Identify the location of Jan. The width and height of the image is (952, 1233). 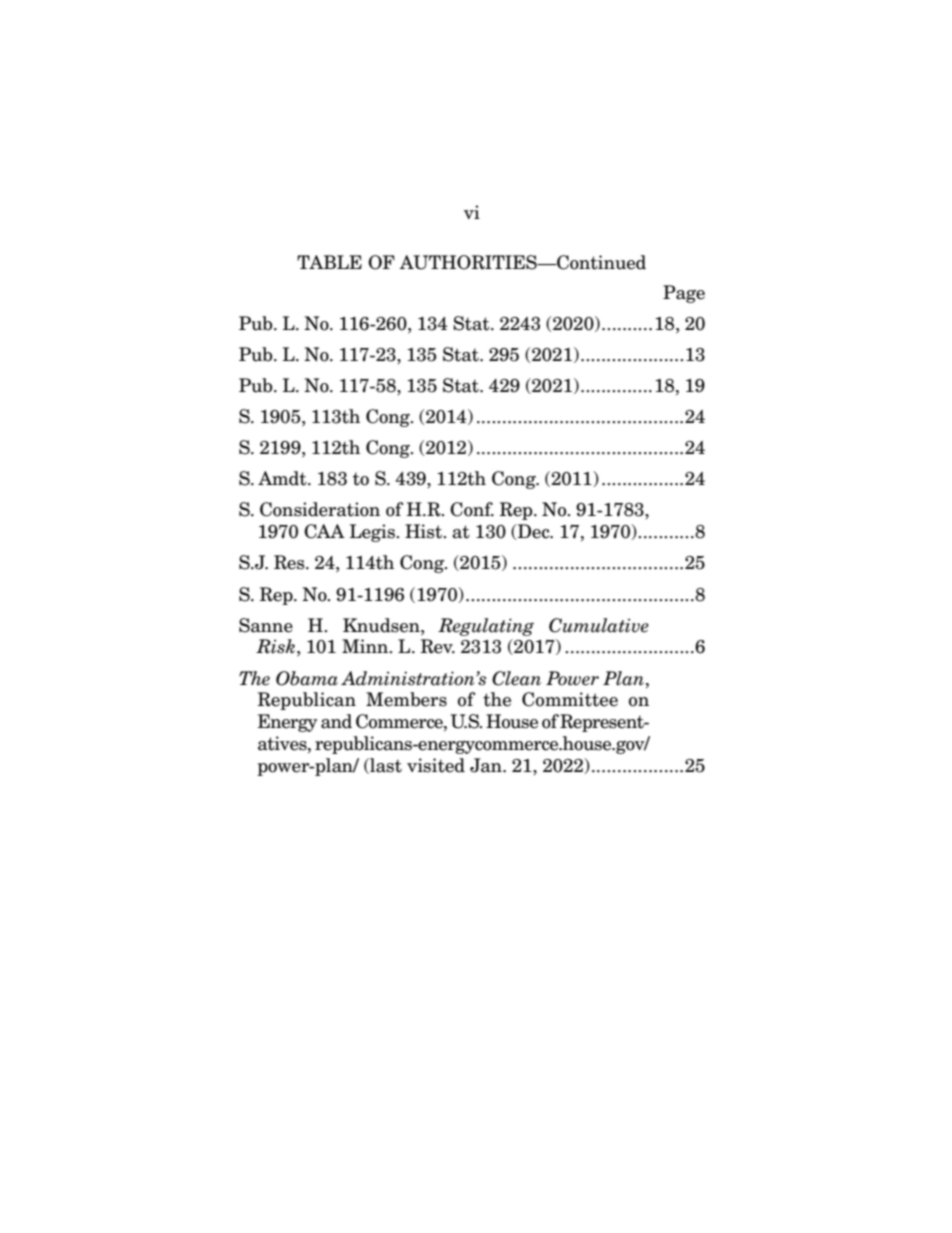
(487, 765).
